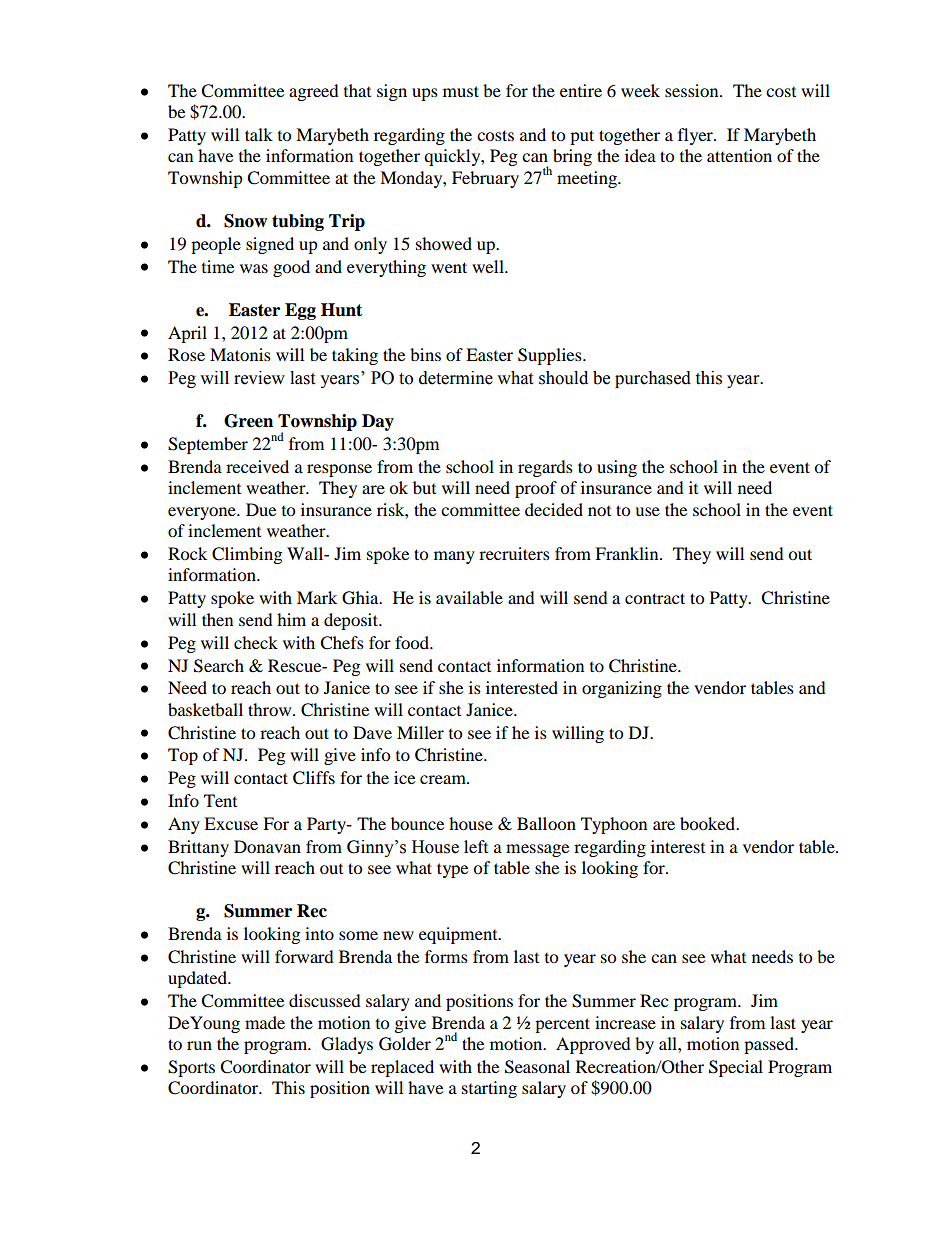  I want to click on flyer, so click(696, 136).
